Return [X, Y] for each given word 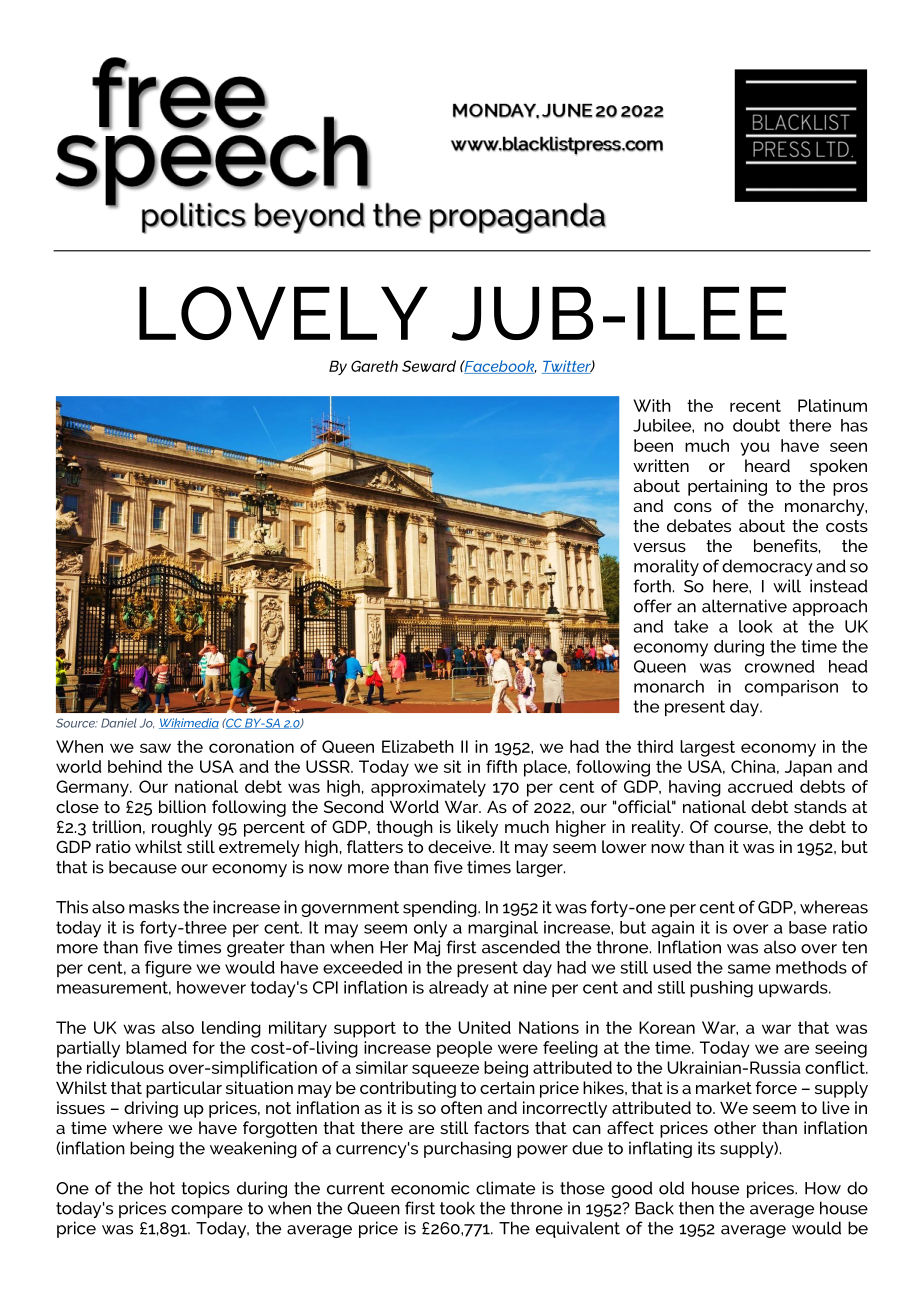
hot [162, 1188]
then [696, 1208]
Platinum [832, 405]
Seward [429, 366]
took [457, 1208]
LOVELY [283, 313]
